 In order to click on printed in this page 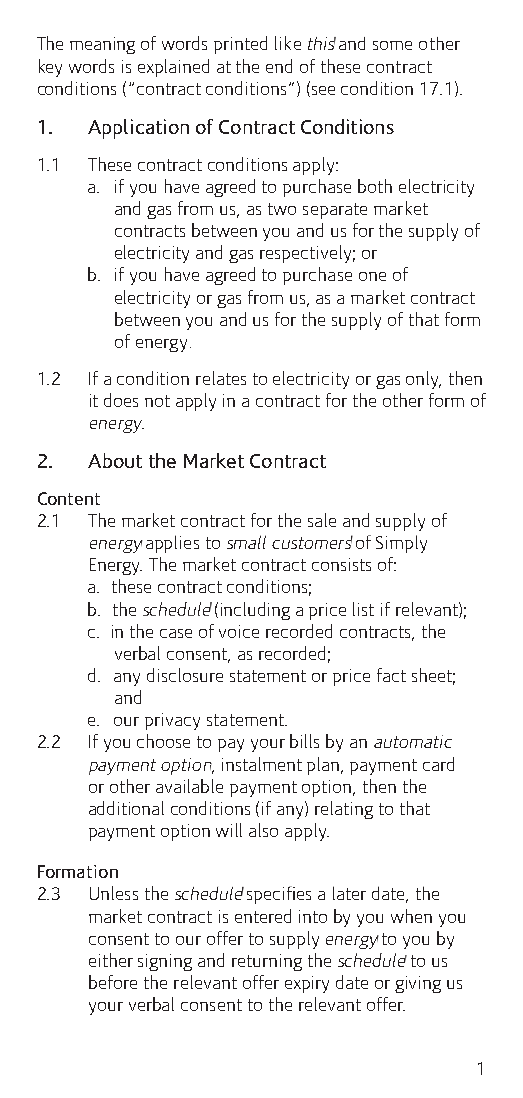, I will do `click(240, 45)`.
